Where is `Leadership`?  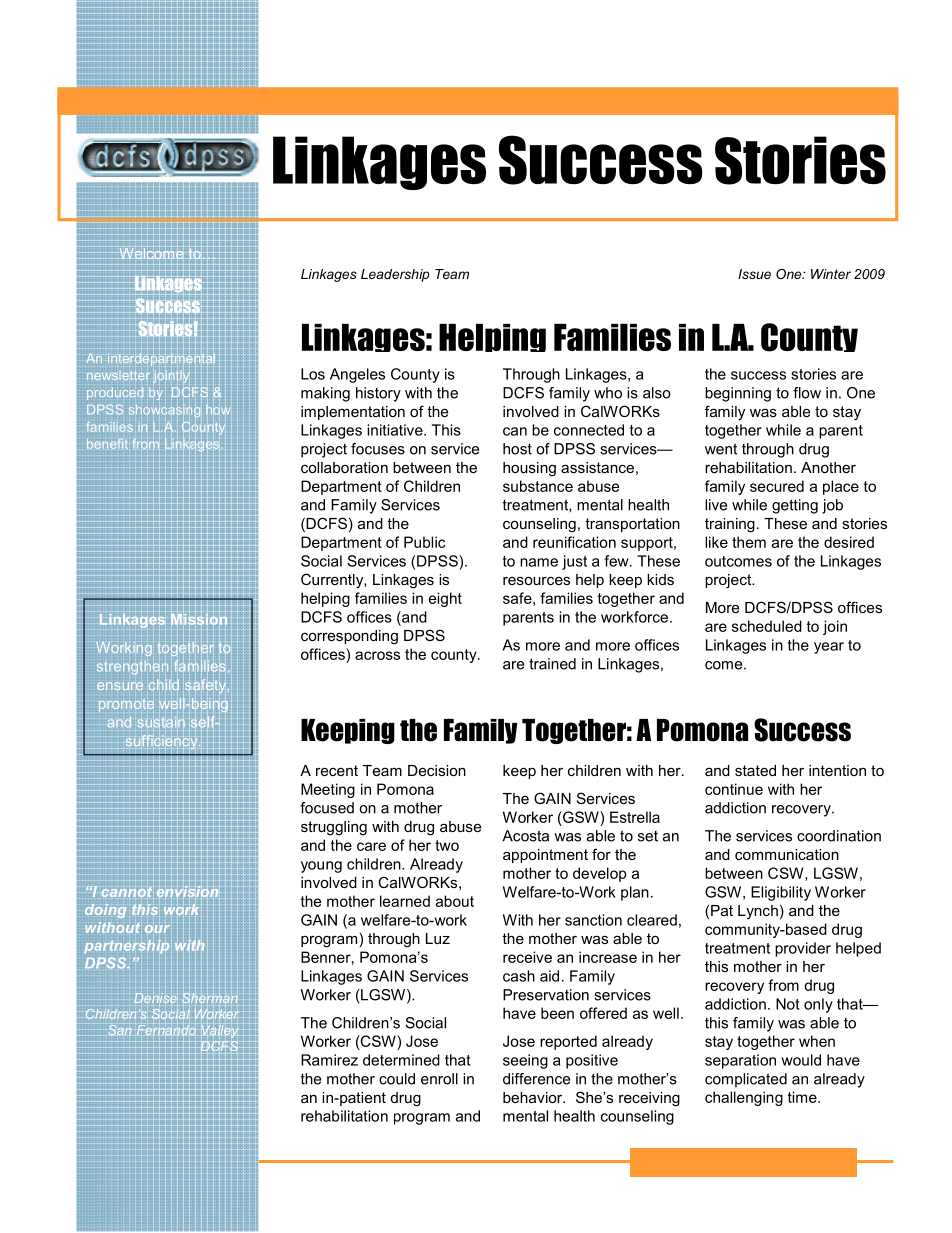 Leadership is located at coordinates (395, 275).
